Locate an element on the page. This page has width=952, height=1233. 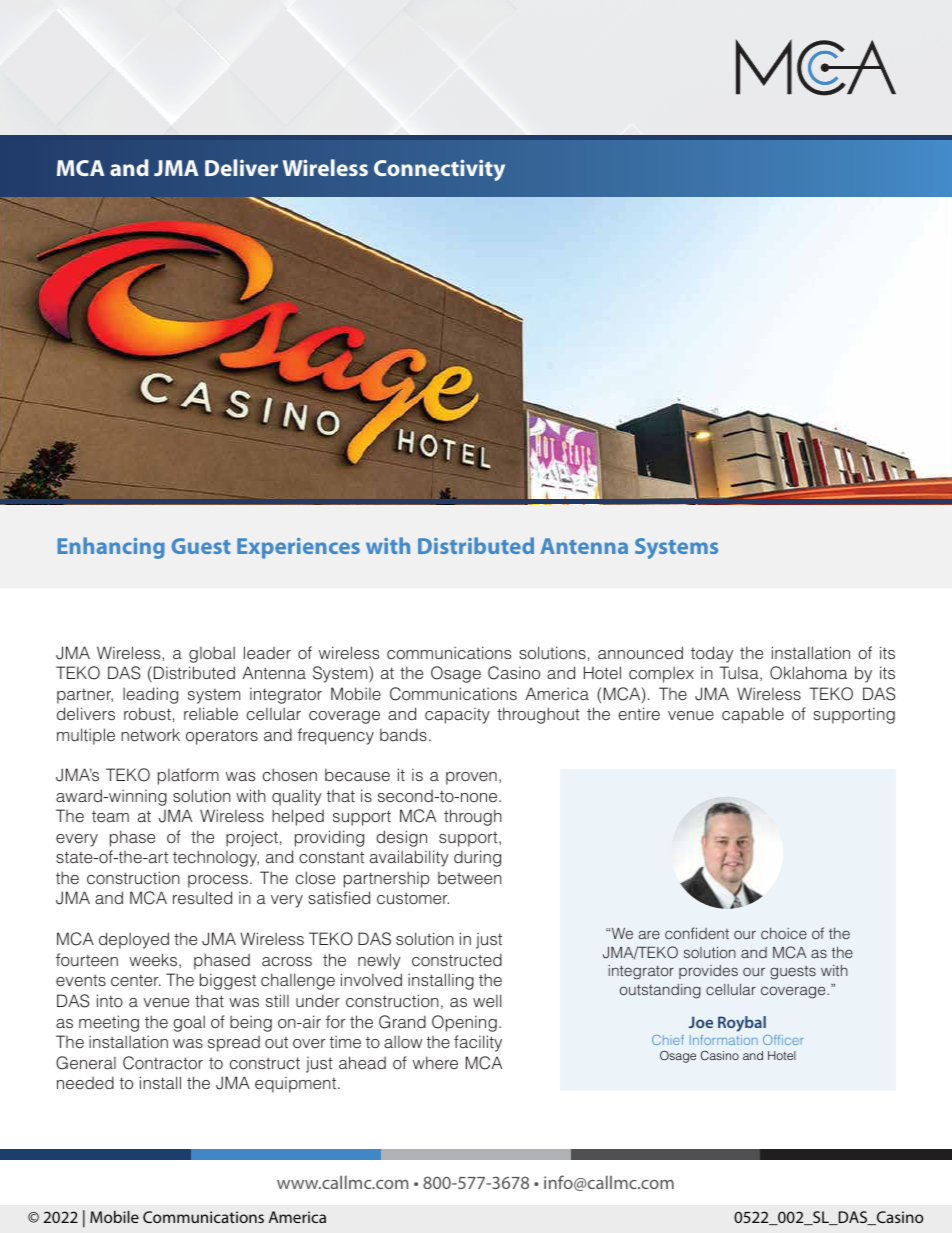
today is located at coordinates (712, 654).
